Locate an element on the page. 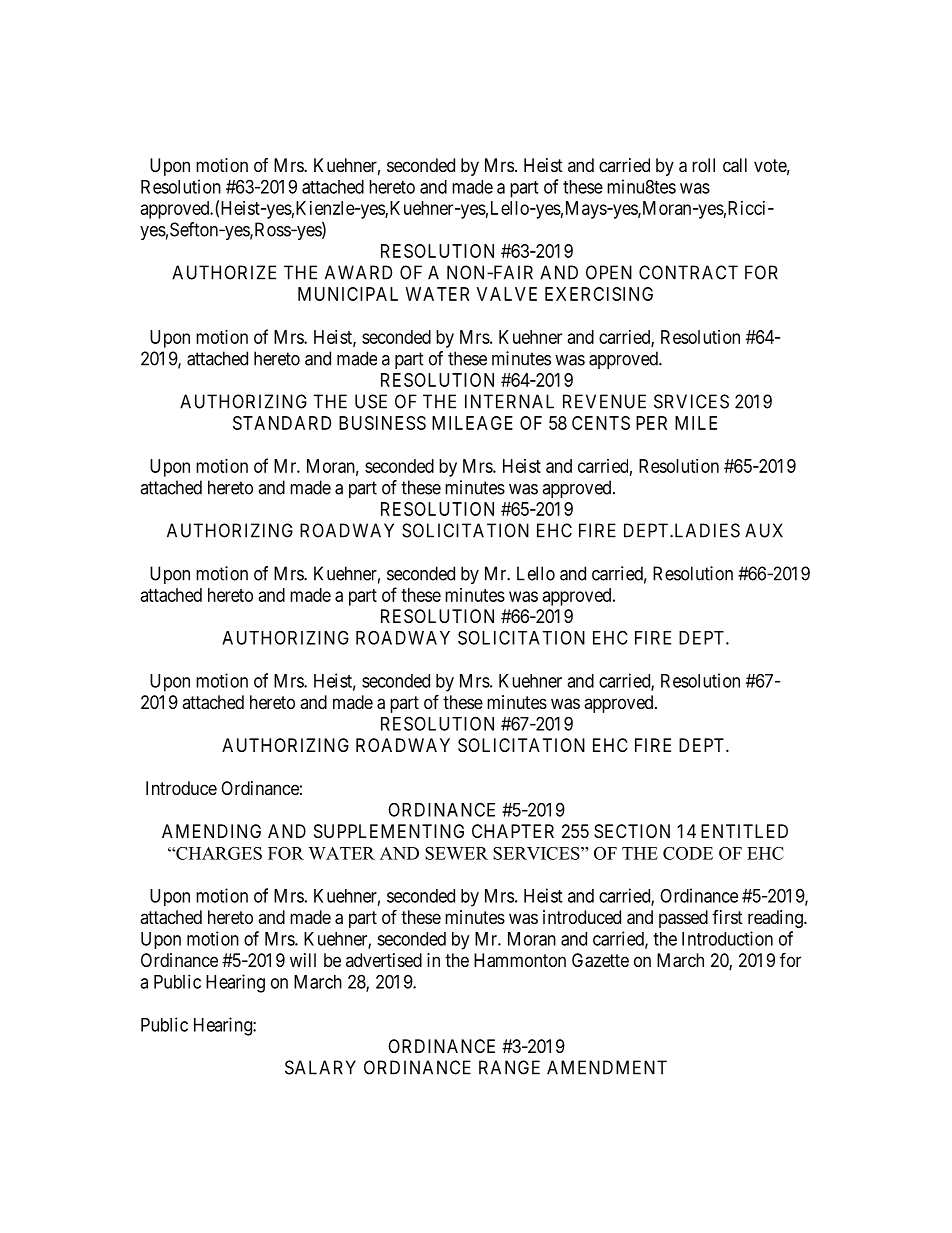 The height and width of the document is (1233, 952). PER is located at coordinates (651, 423).
